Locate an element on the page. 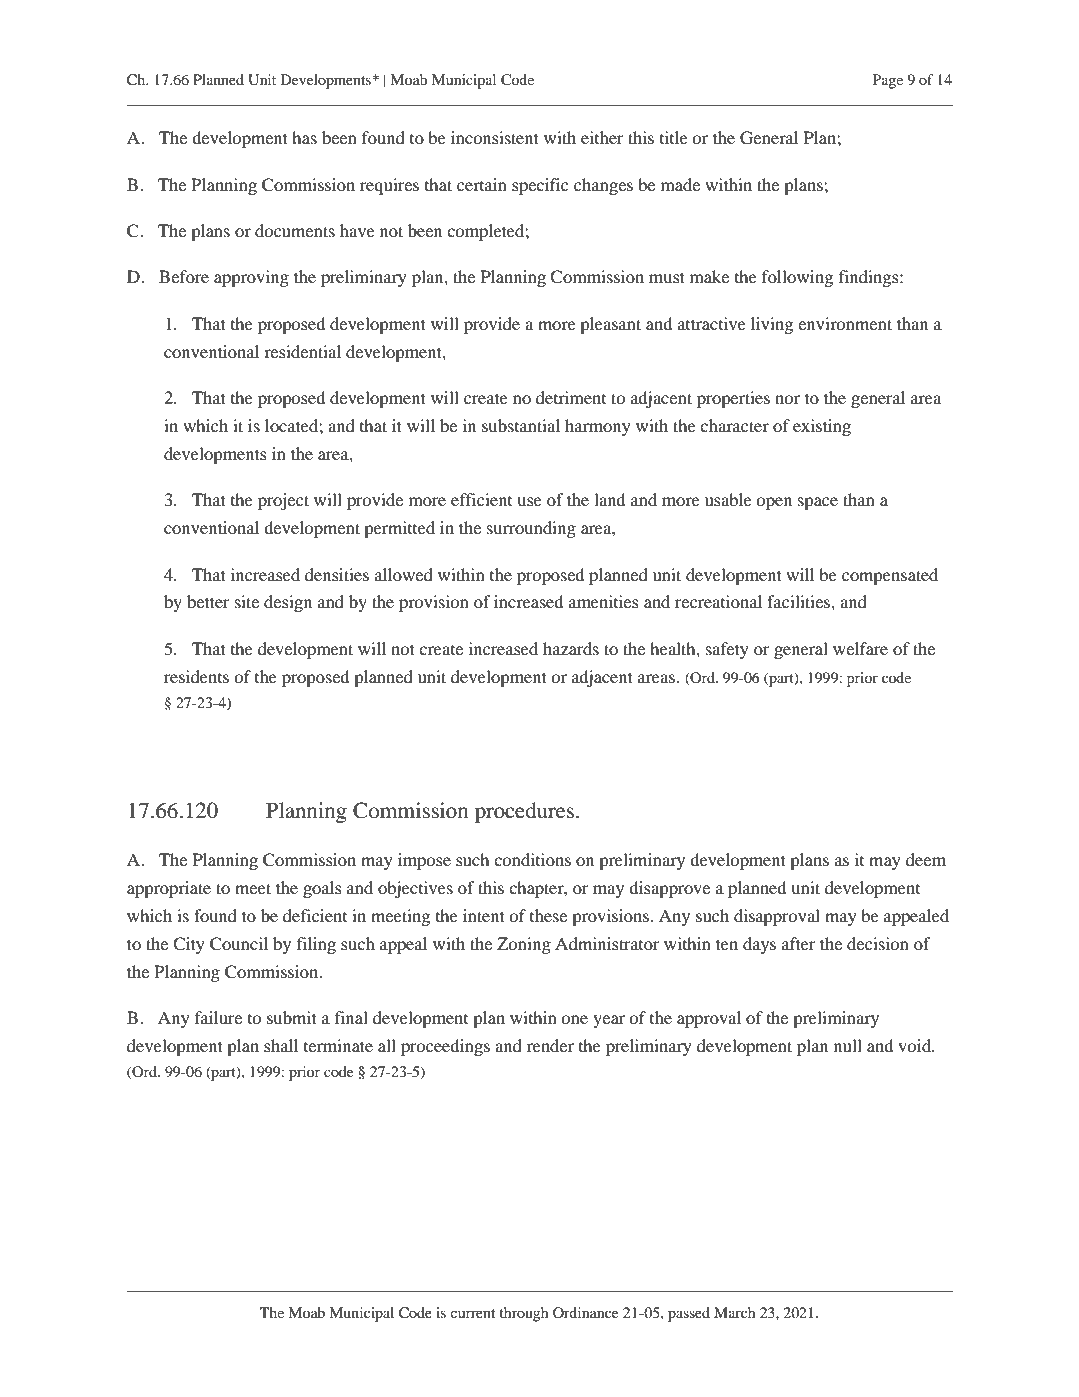 Image resolution: width=1079 pixels, height=1397 pixels. welfare is located at coordinates (860, 648).
